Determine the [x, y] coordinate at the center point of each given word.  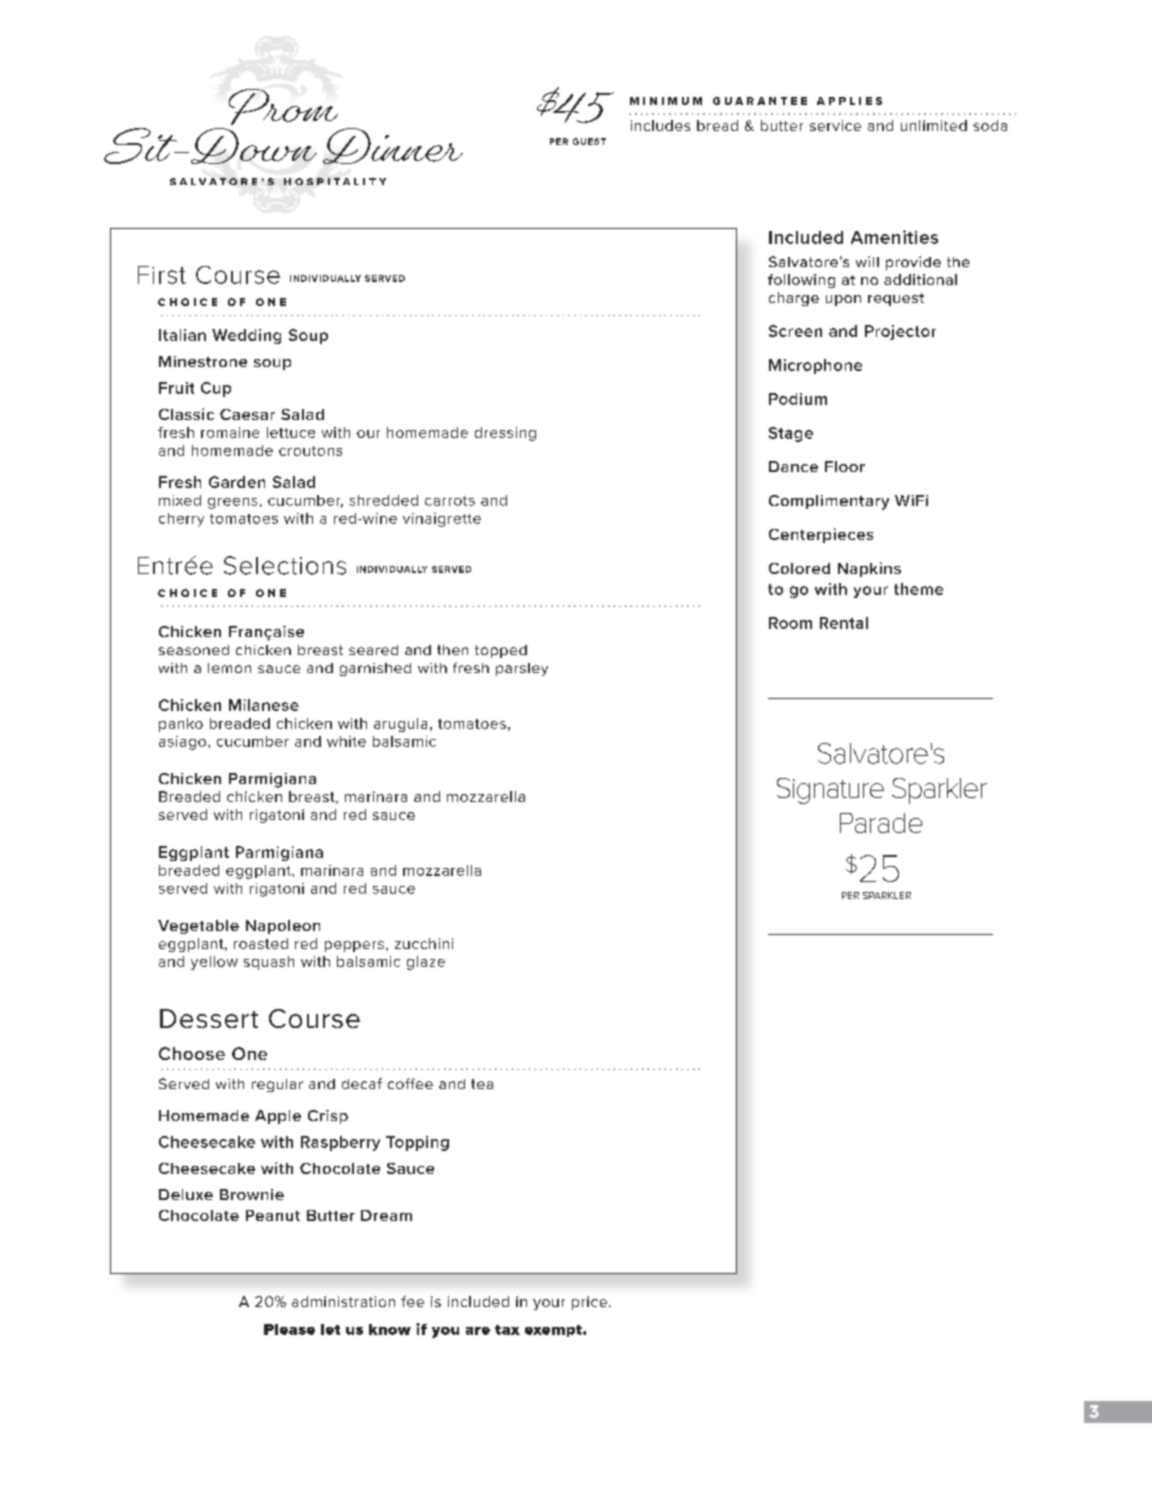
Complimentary [829, 502]
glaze [426, 963]
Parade [881, 823]
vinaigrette [442, 520]
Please [289, 1329]
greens [232, 503]
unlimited [934, 125]
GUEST [589, 141]
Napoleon [283, 927]
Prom [283, 107]
